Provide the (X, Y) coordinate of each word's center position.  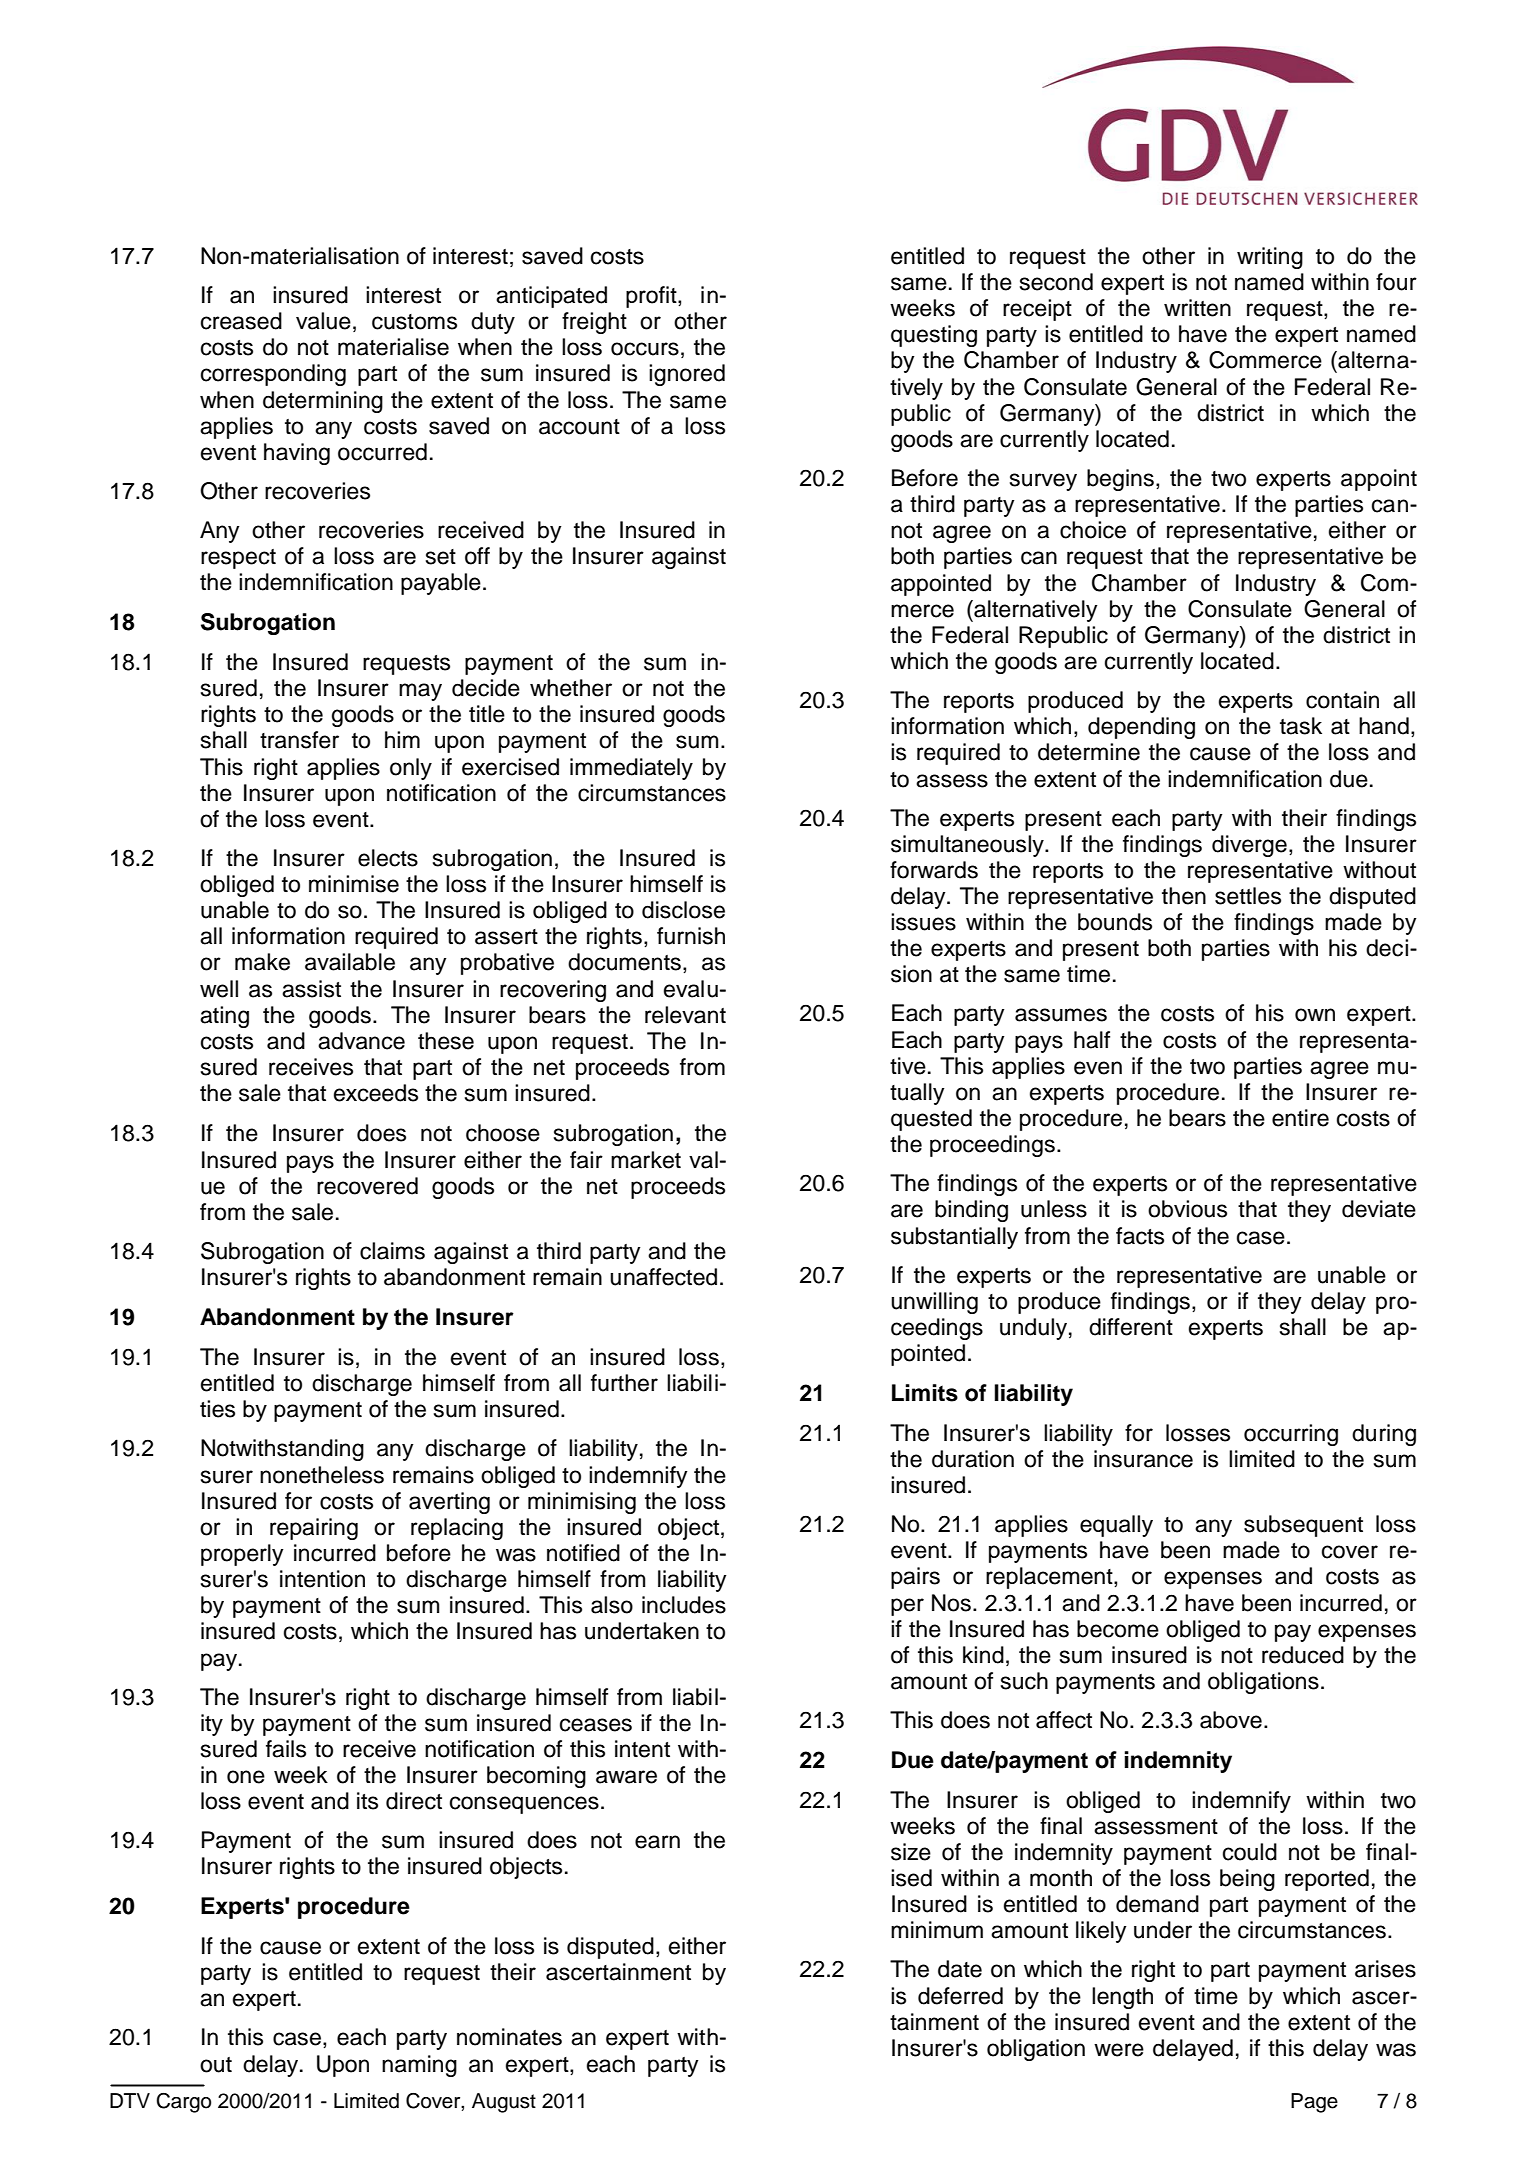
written (1197, 308)
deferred (960, 1996)
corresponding (273, 375)
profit (652, 297)
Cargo (183, 2103)
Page (1314, 2103)
